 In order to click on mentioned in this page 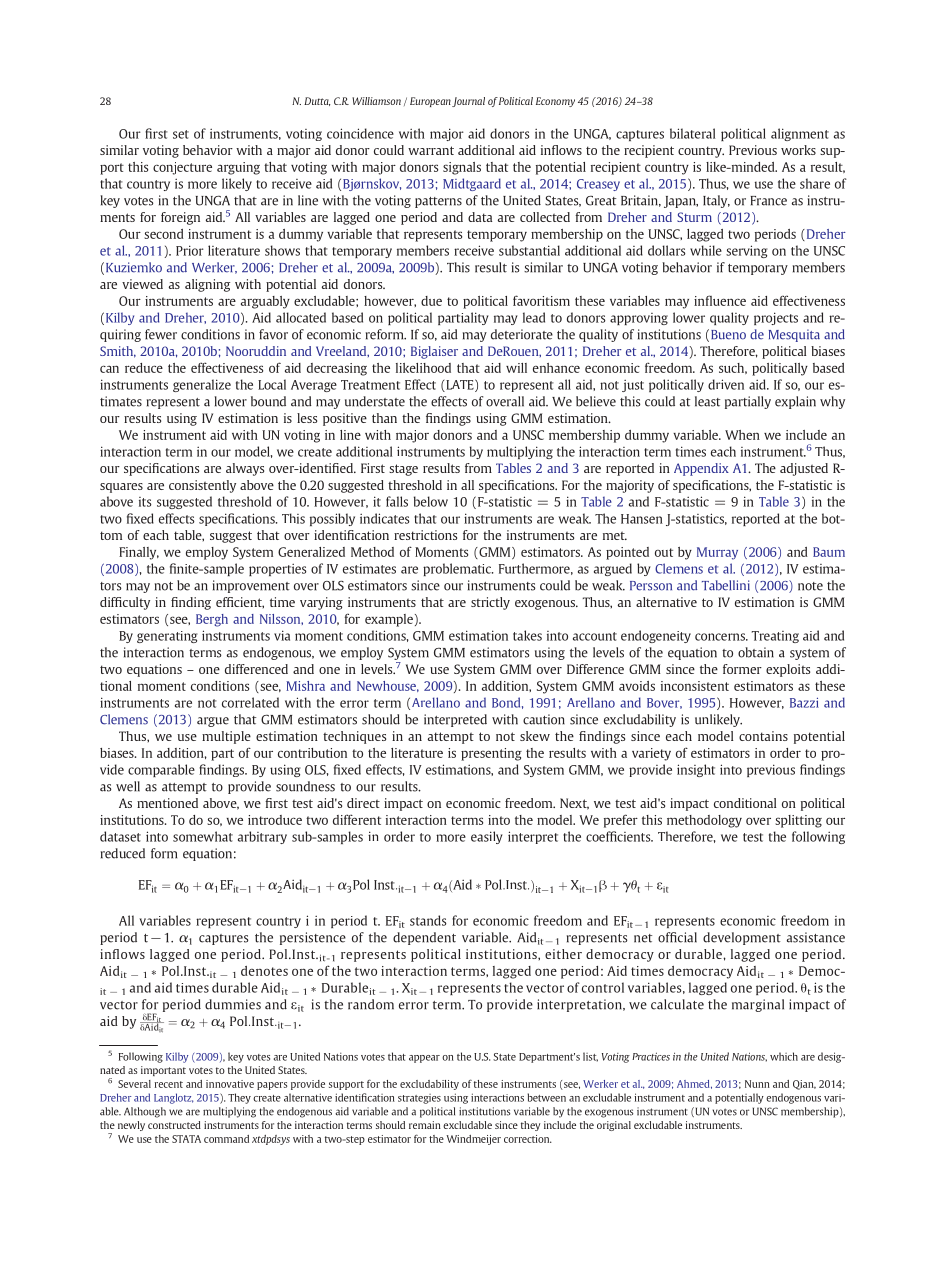, I will do `click(167, 803)`.
